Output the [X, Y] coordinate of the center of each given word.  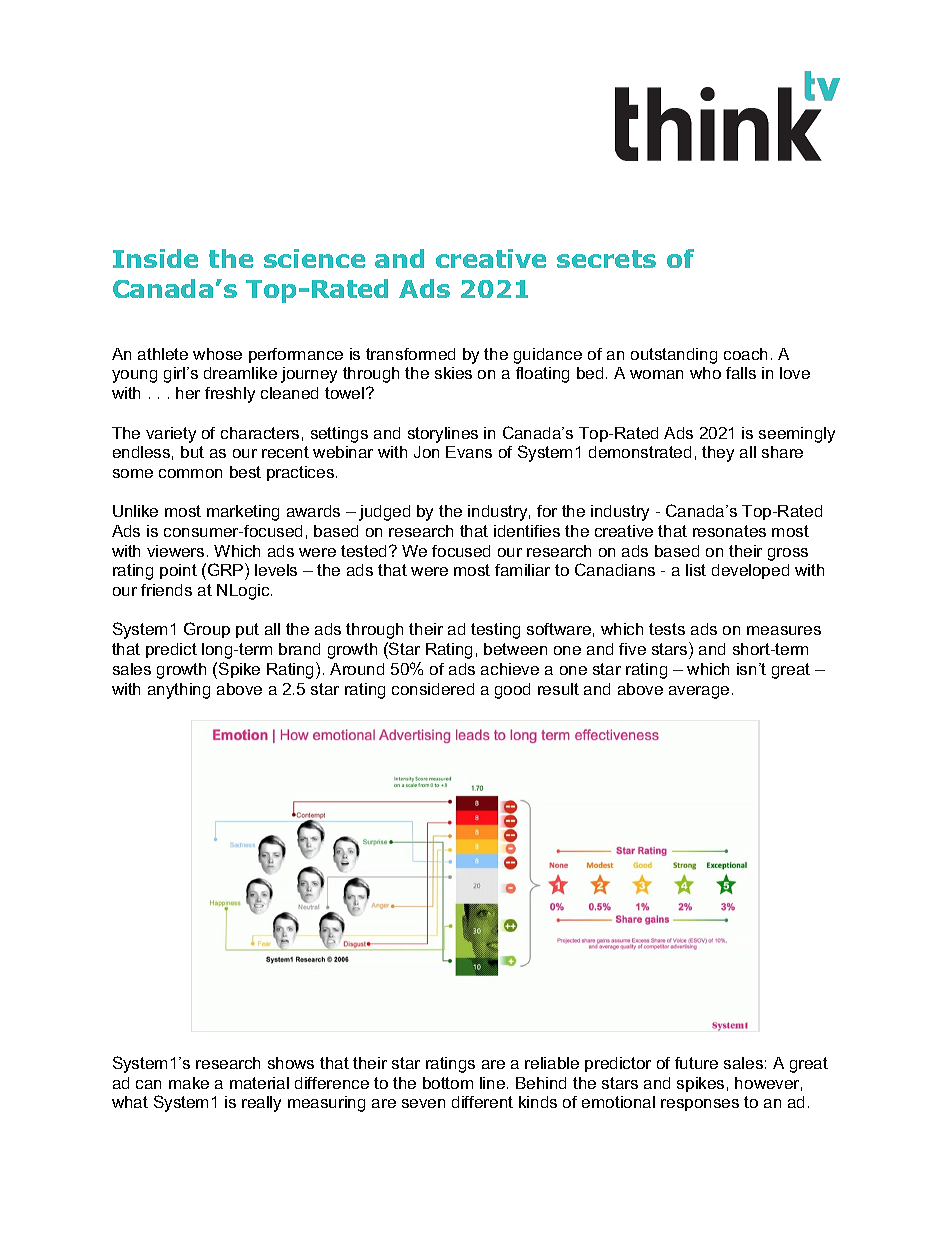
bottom [448, 1083]
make [189, 1083]
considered [433, 689]
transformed [410, 354]
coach [745, 354]
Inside [155, 258]
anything [179, 691]
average [699, 692]
